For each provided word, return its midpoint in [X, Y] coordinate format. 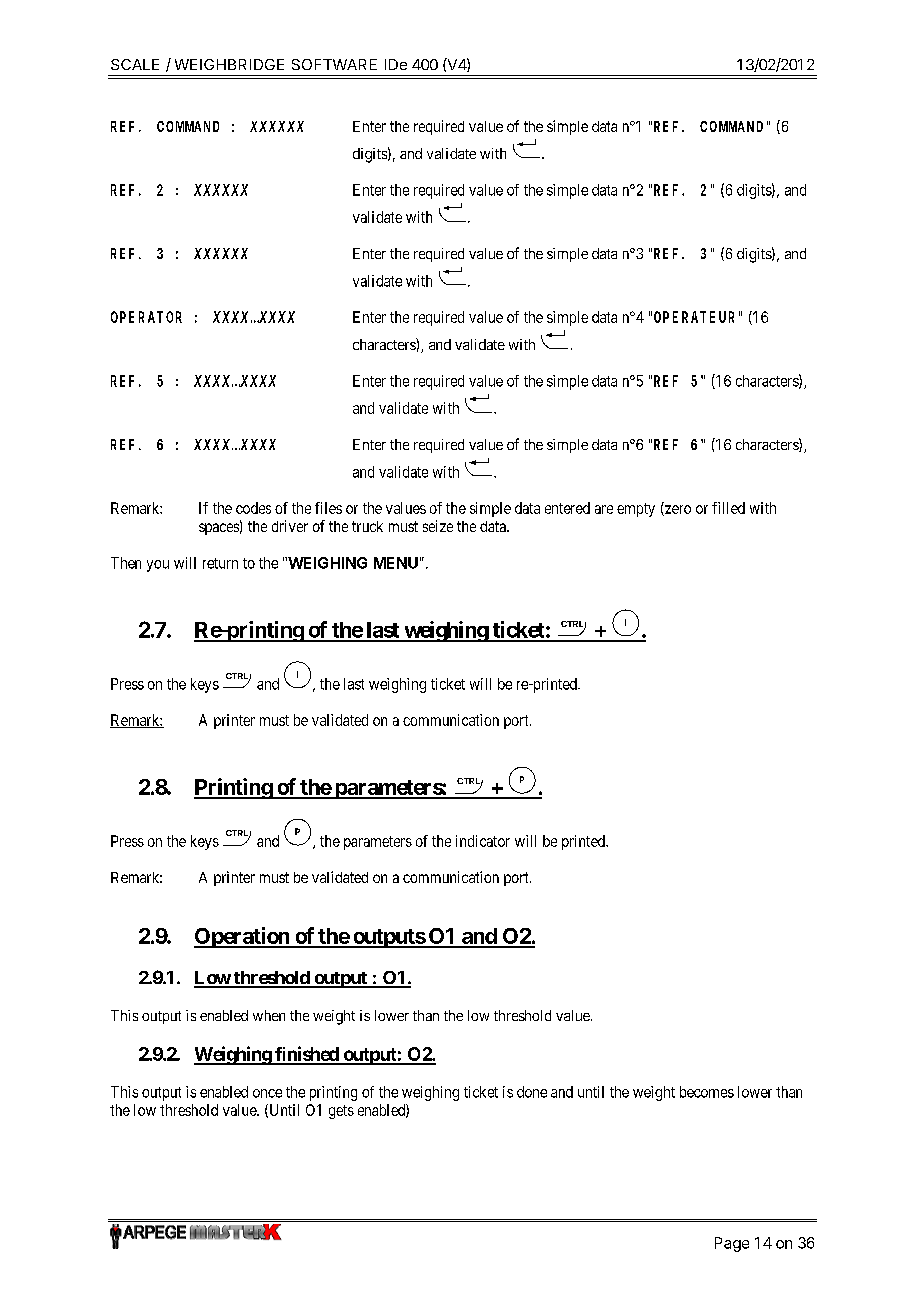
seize [438, 526]
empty [636, 510]
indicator [483, 841]
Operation [243, 937]
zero [677, 510]
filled [728, 508]
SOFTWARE [334, 64]
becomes [707, 1092]
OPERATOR [146, 317]
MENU [396, 563]
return [220, 563]
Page [732, 1244]
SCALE [135, 64]
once [267, 1093]
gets [341, 1112]
